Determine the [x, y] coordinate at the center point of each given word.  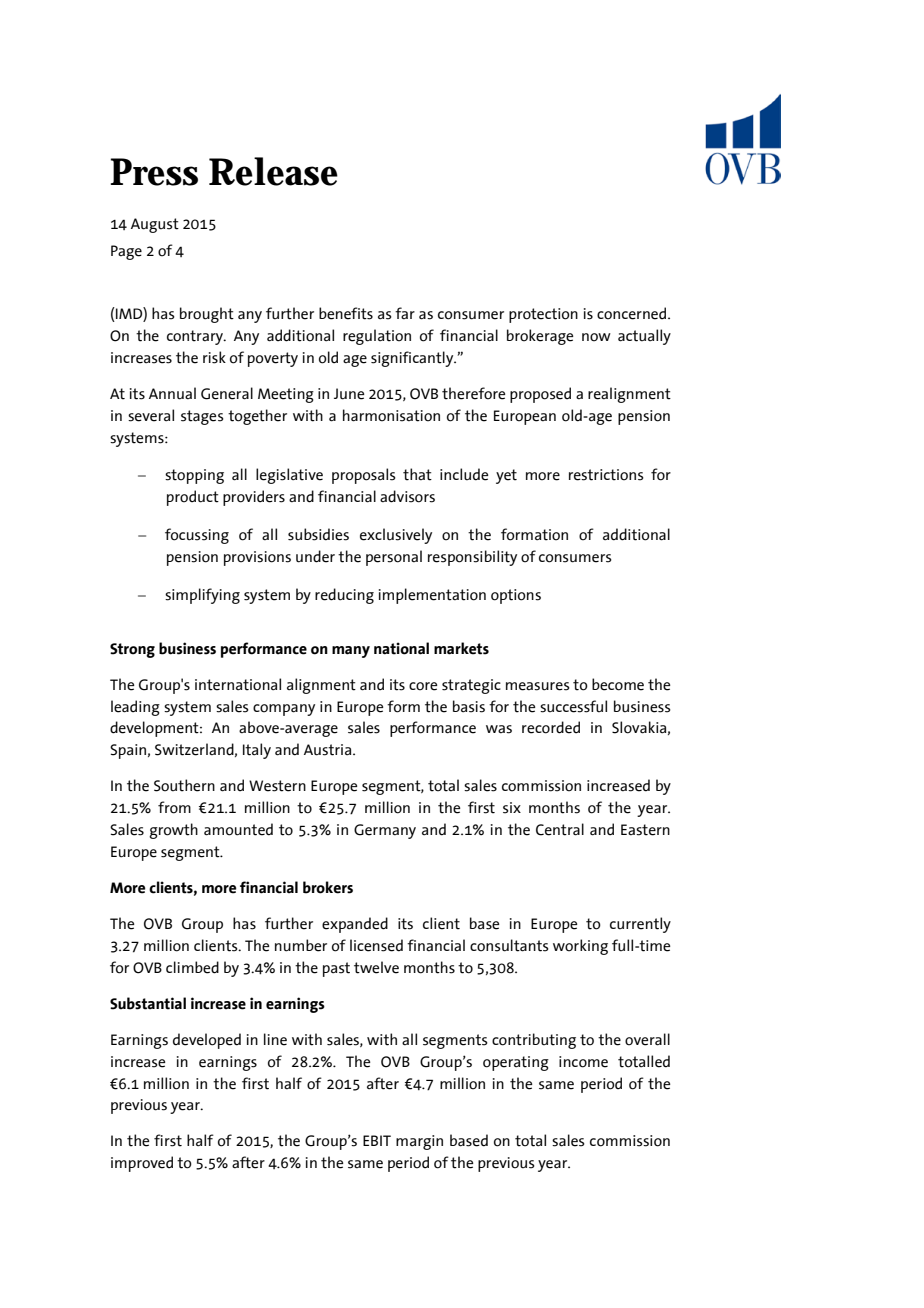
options [516, 596]
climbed [192, 967]
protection [543, 315]
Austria [329, 750]
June [349, 394]
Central [560, 829]
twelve [376, 967]
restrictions [606, 475]
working [580, 947]
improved [142, 1164]
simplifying [202, 596]
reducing [344, 596]
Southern [184, 785]
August [155, 225]
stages [202, 417]
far [405, 313]
